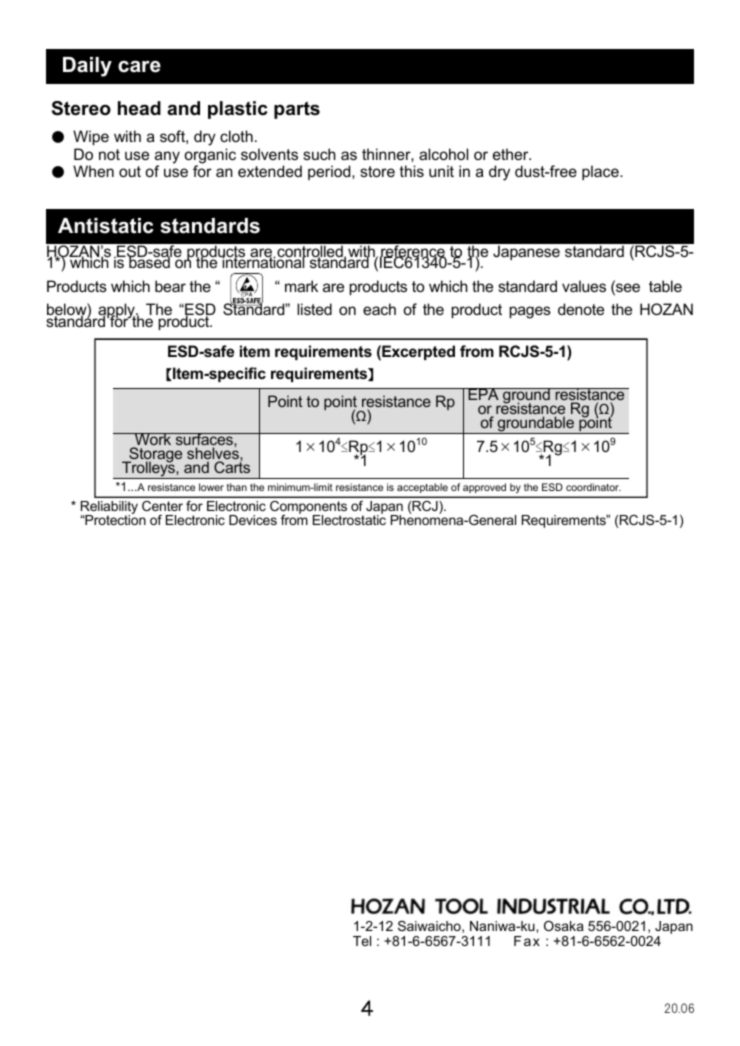 The height and width of the image is (1046, 740). I want to click on Tel, so click(362, 941).
